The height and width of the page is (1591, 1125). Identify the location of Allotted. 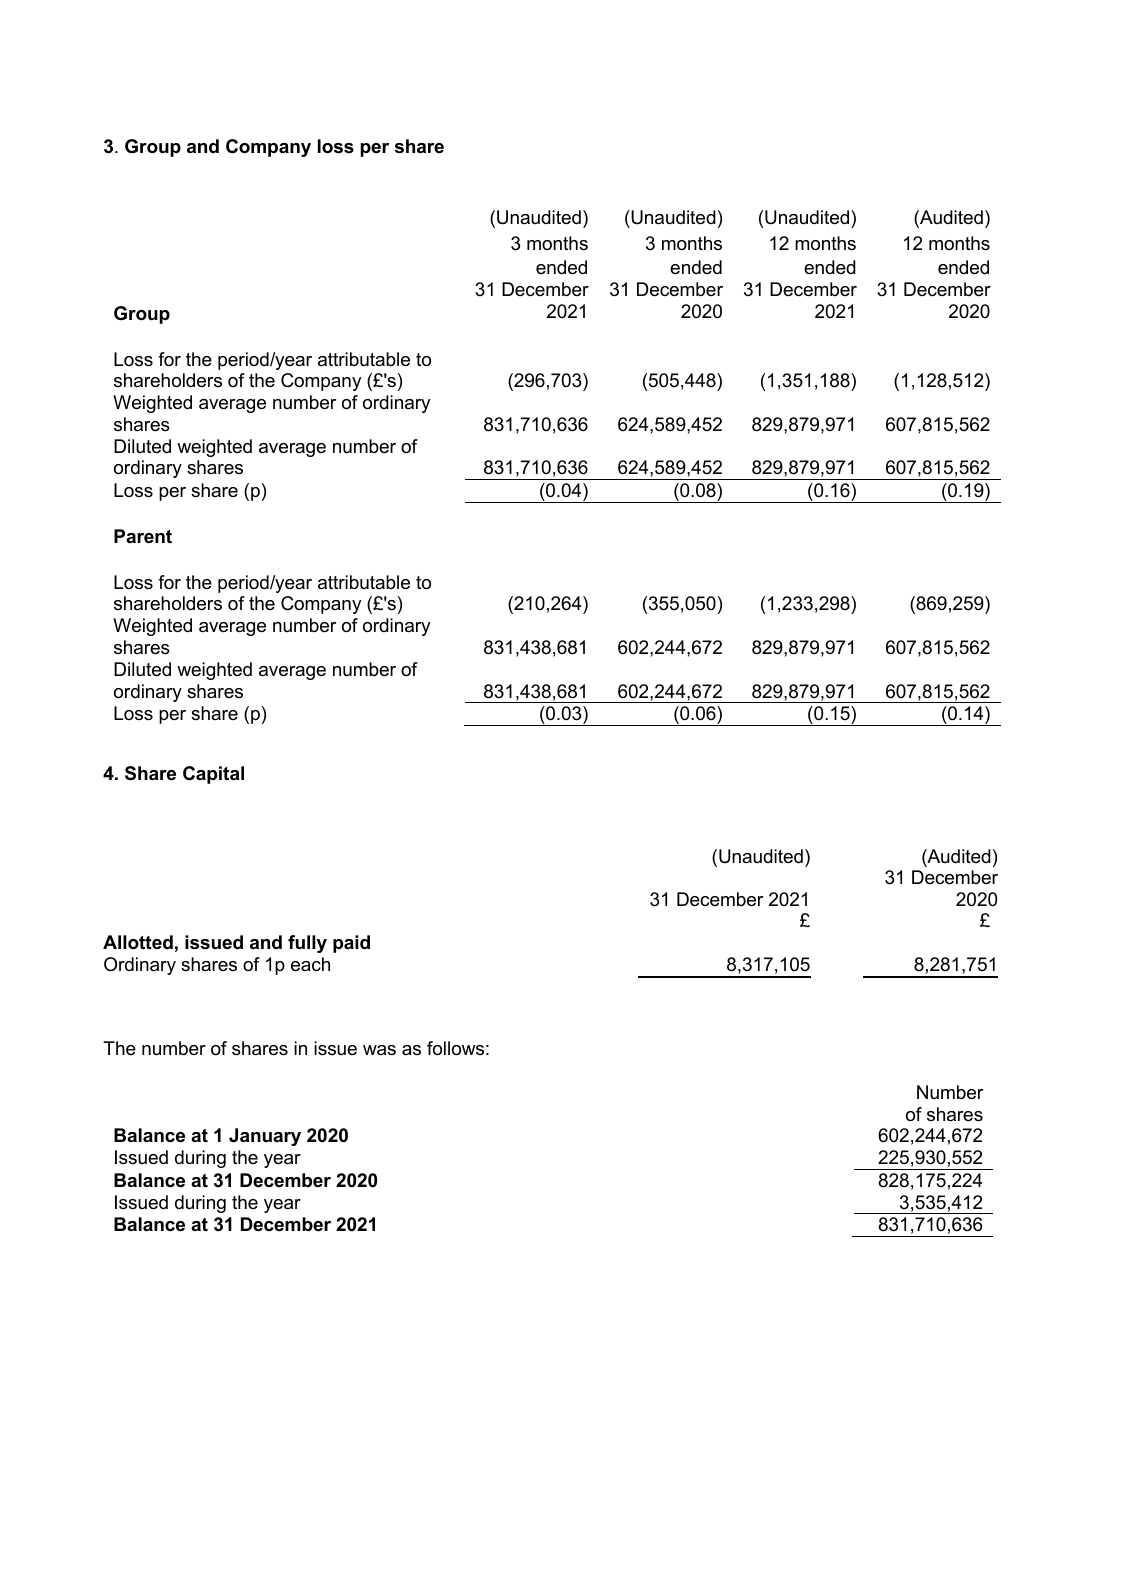
(138, 942).
